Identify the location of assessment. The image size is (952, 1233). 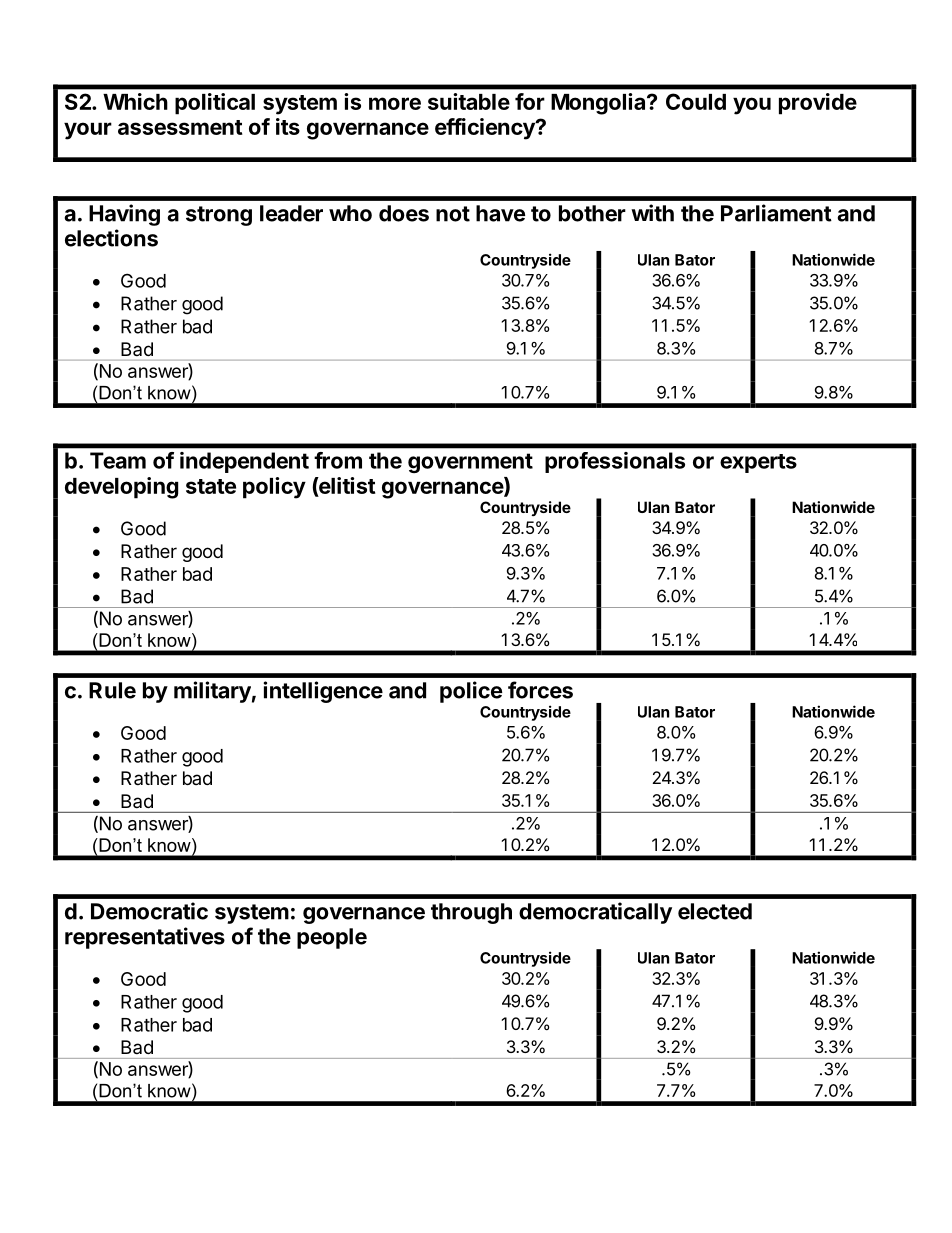
(180, 127).
